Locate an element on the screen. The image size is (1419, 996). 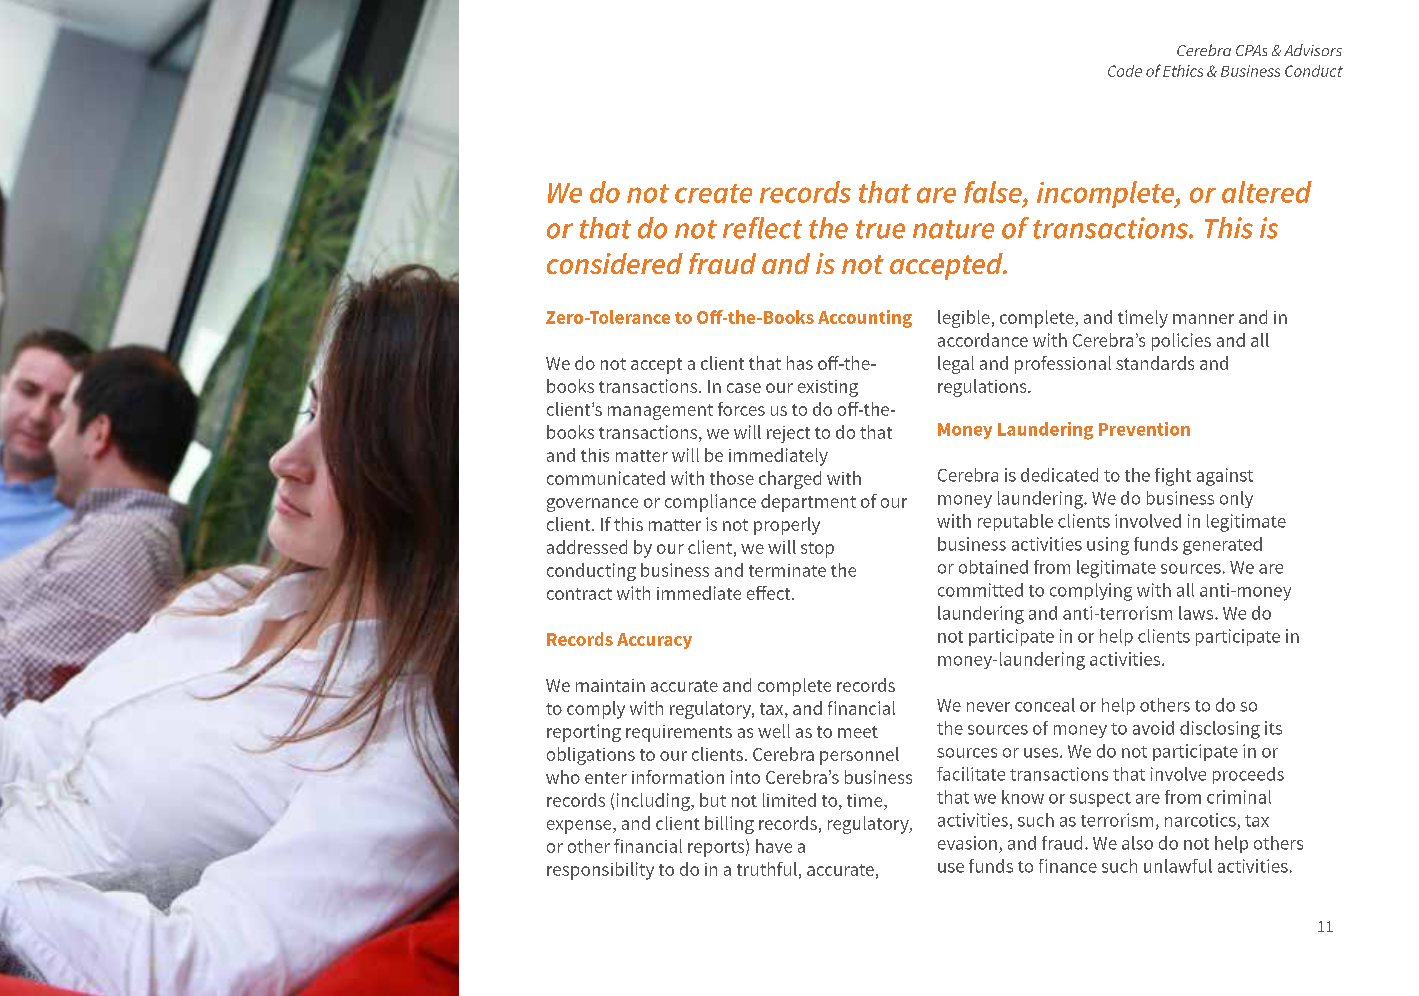
legible is located at coordinates (964, 319).
